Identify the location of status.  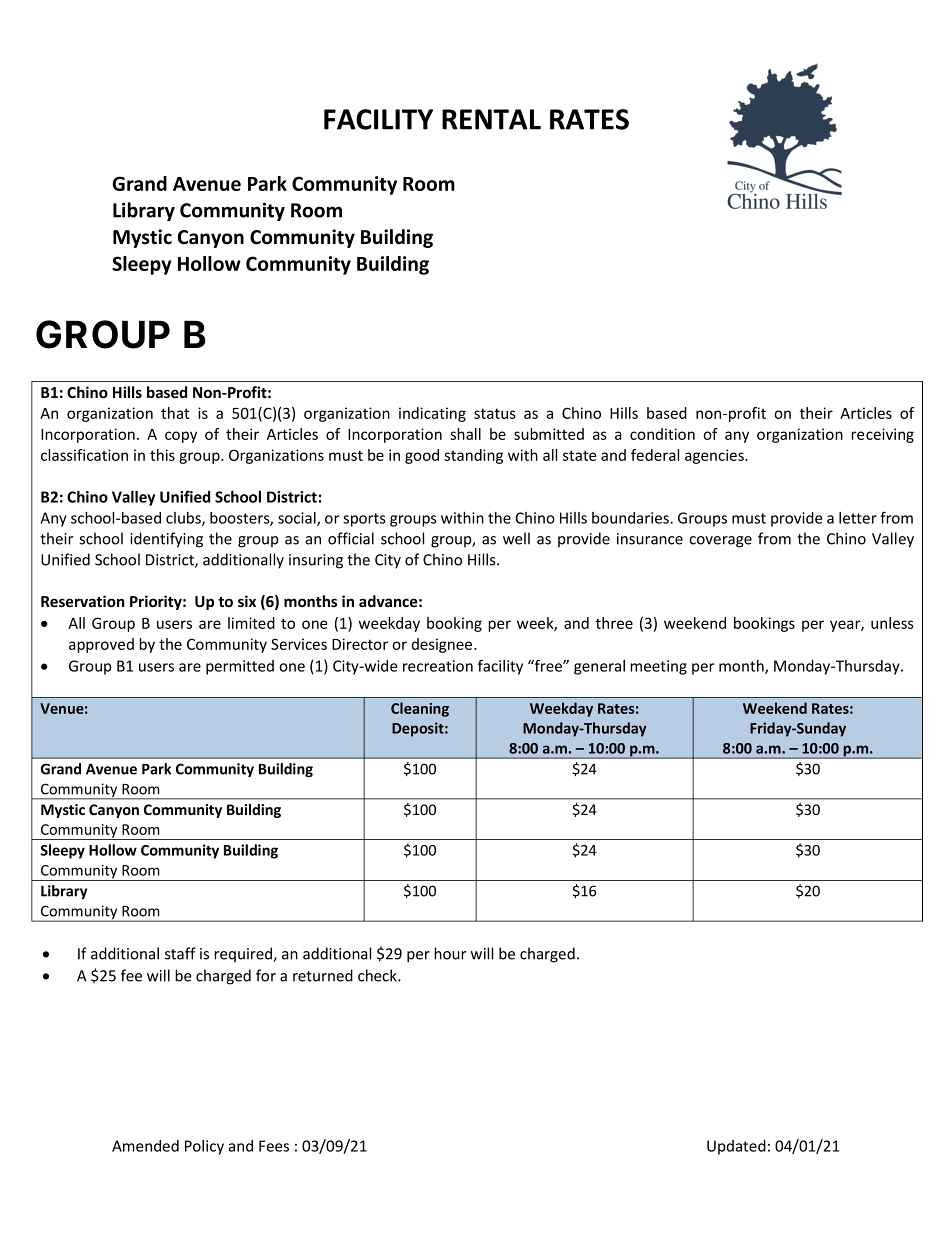
(495, 413).
